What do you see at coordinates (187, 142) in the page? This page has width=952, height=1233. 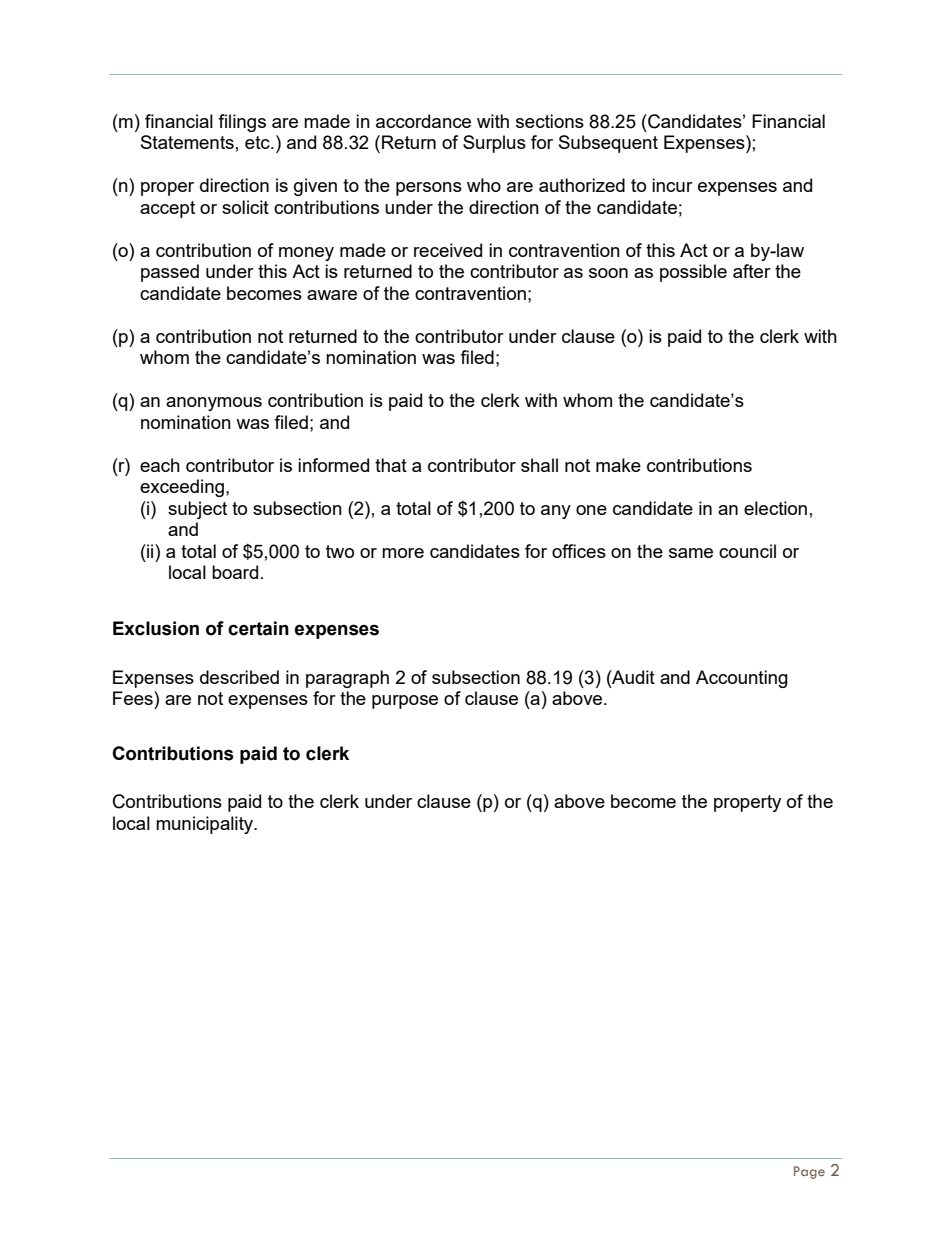 I see `Statements` at bounding box center [187, 142].
